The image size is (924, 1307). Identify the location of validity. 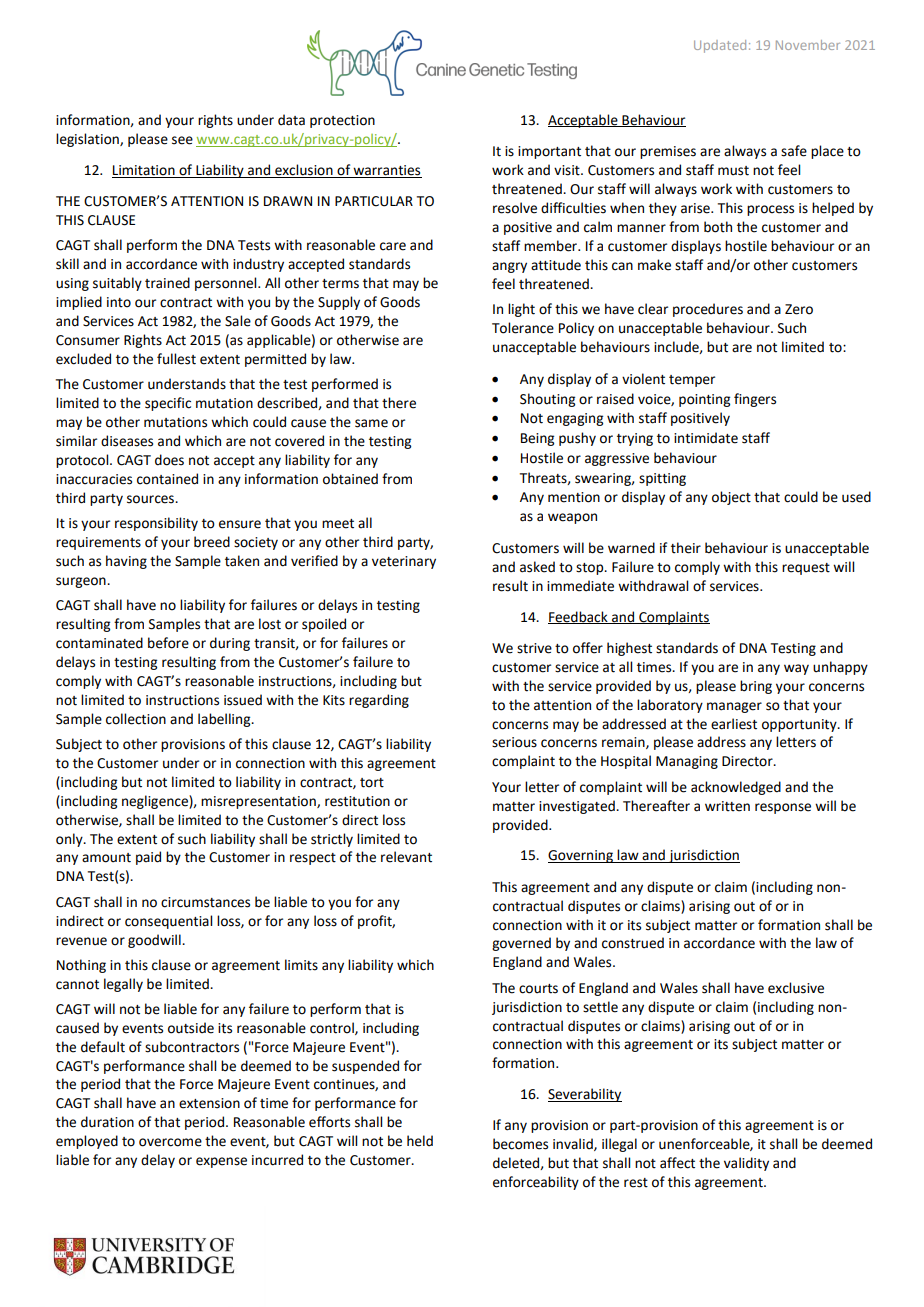
(746, 1164).
